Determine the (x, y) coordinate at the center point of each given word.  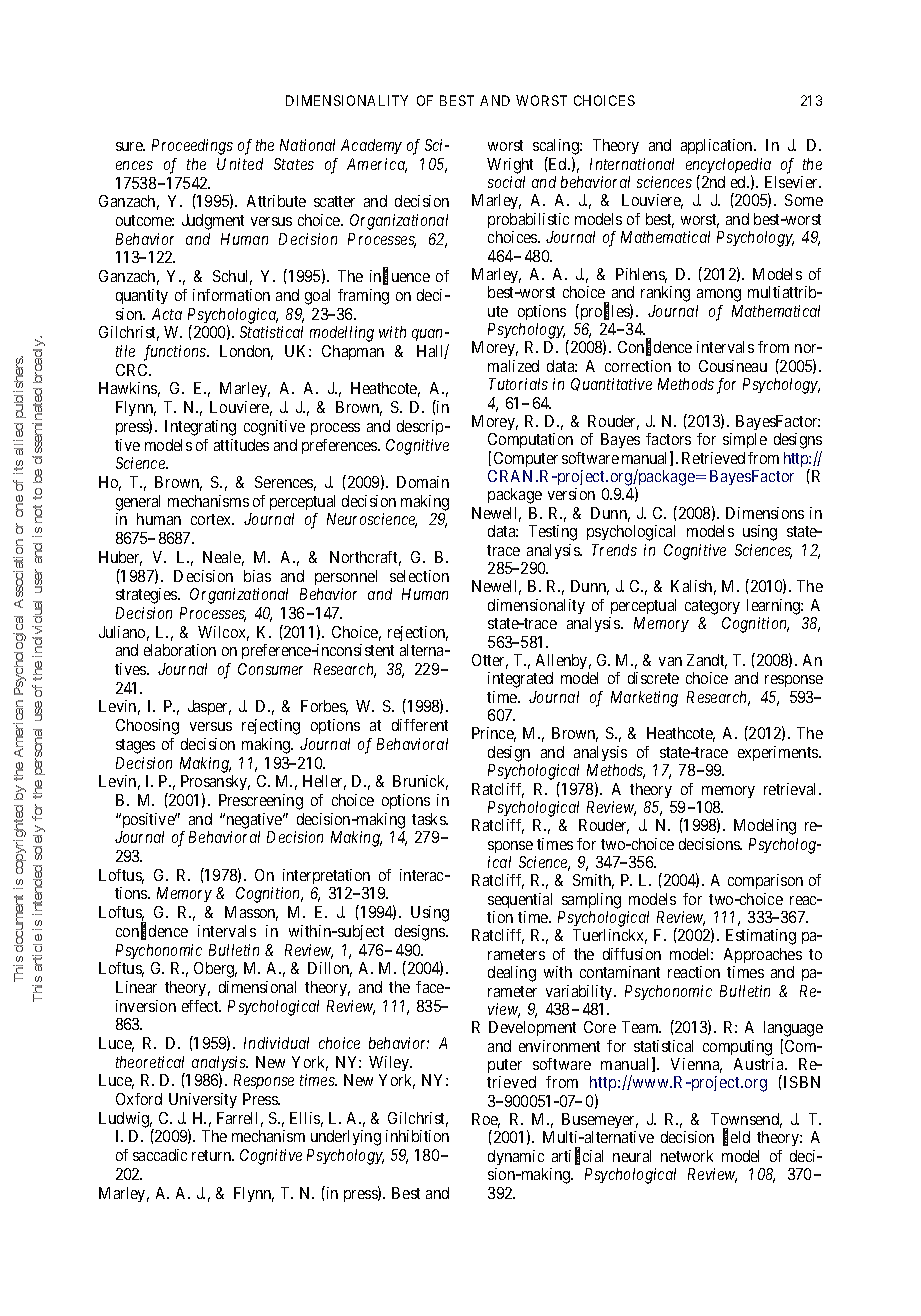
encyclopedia (728, 167)
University (203, 1100)
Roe (486, 1120)
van (670, 661)
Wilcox (223, 633)
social (506, 182)
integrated (520, 680)
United (240, 164)
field (736, 1138)
